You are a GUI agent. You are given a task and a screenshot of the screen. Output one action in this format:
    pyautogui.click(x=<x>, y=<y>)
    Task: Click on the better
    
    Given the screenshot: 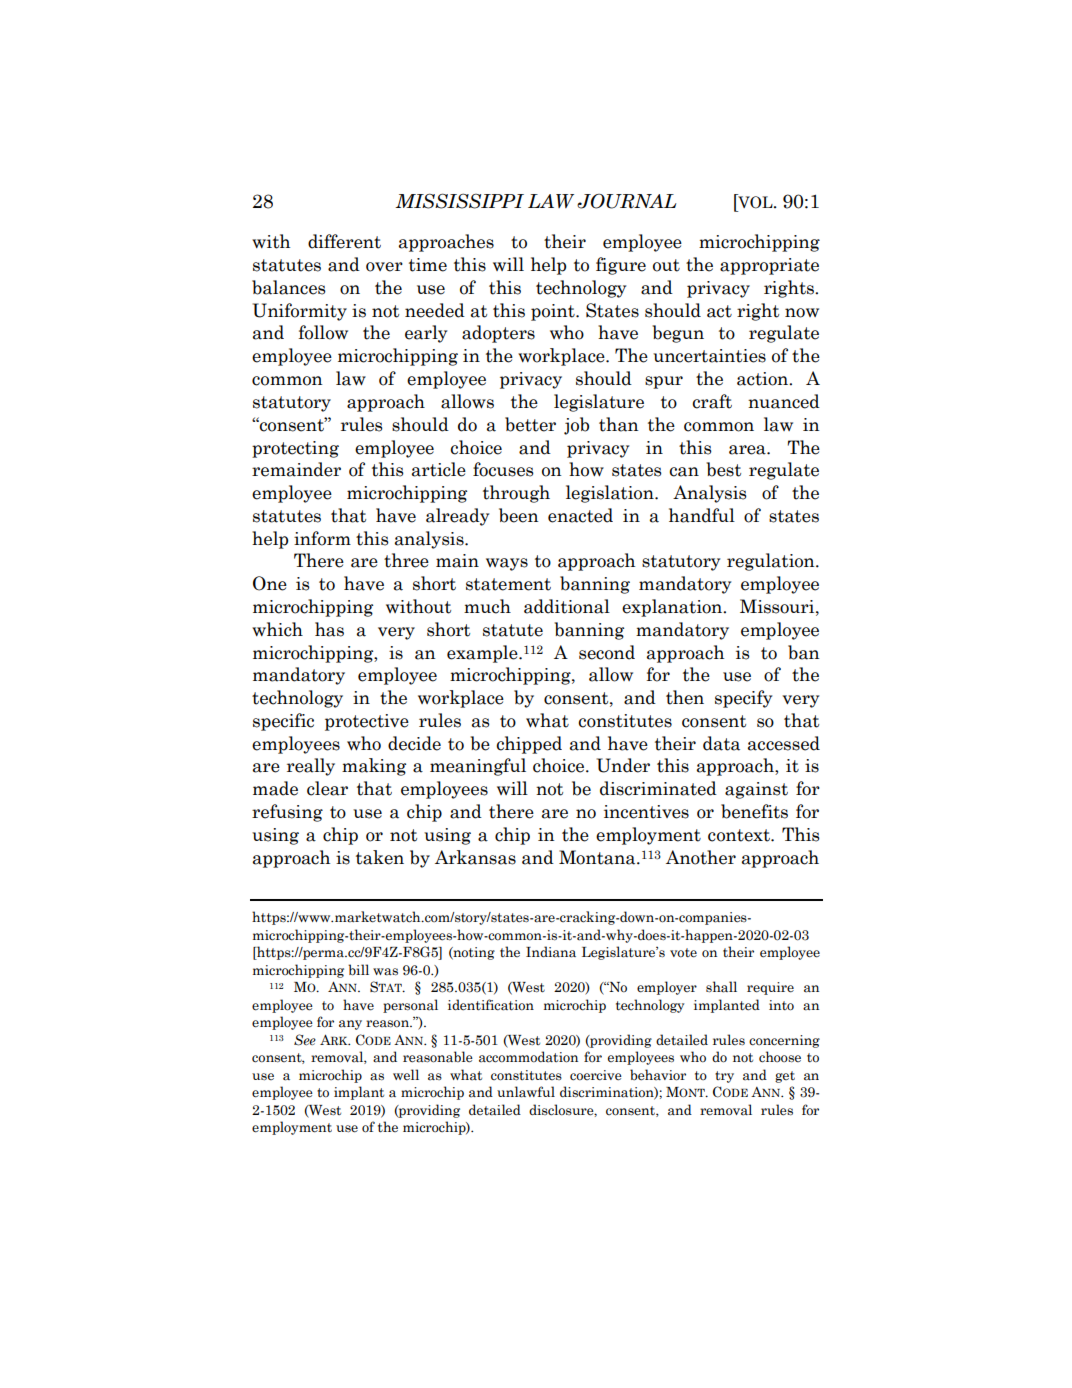 What is the action you would take?
    pyautogui.click(x=530, y=424)
